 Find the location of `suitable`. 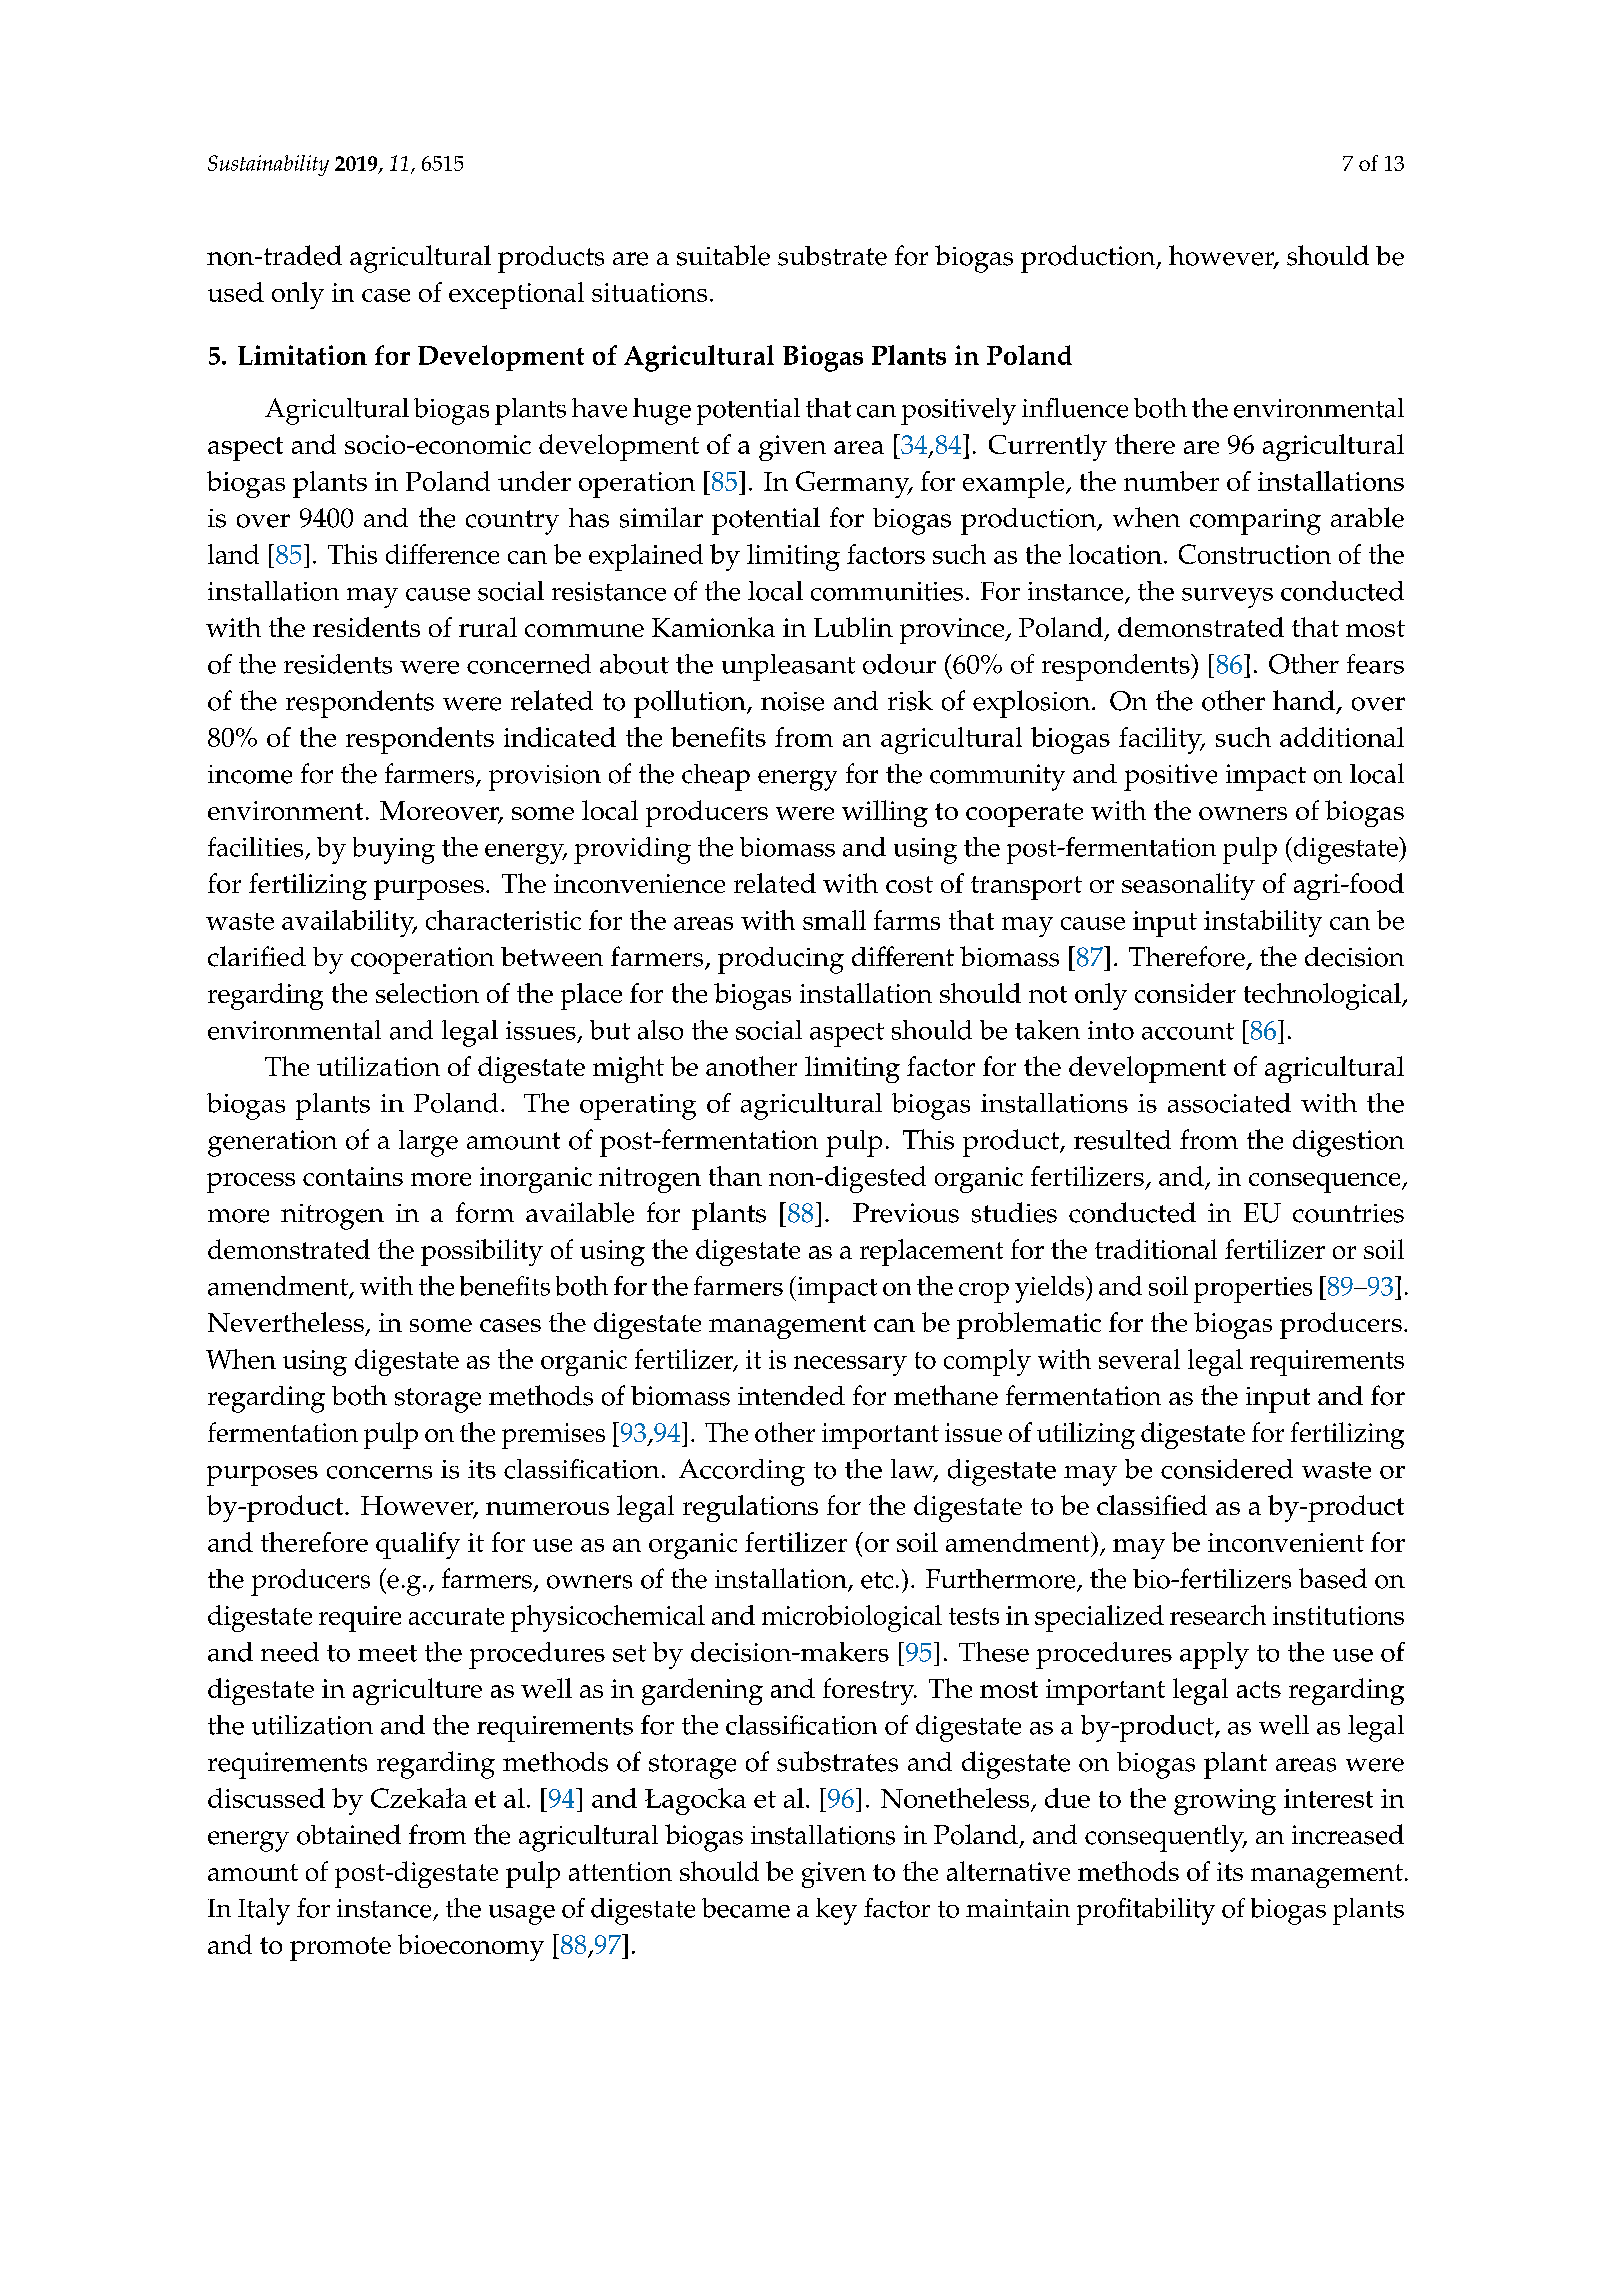

suitable is located at coordinates (723, 255).
